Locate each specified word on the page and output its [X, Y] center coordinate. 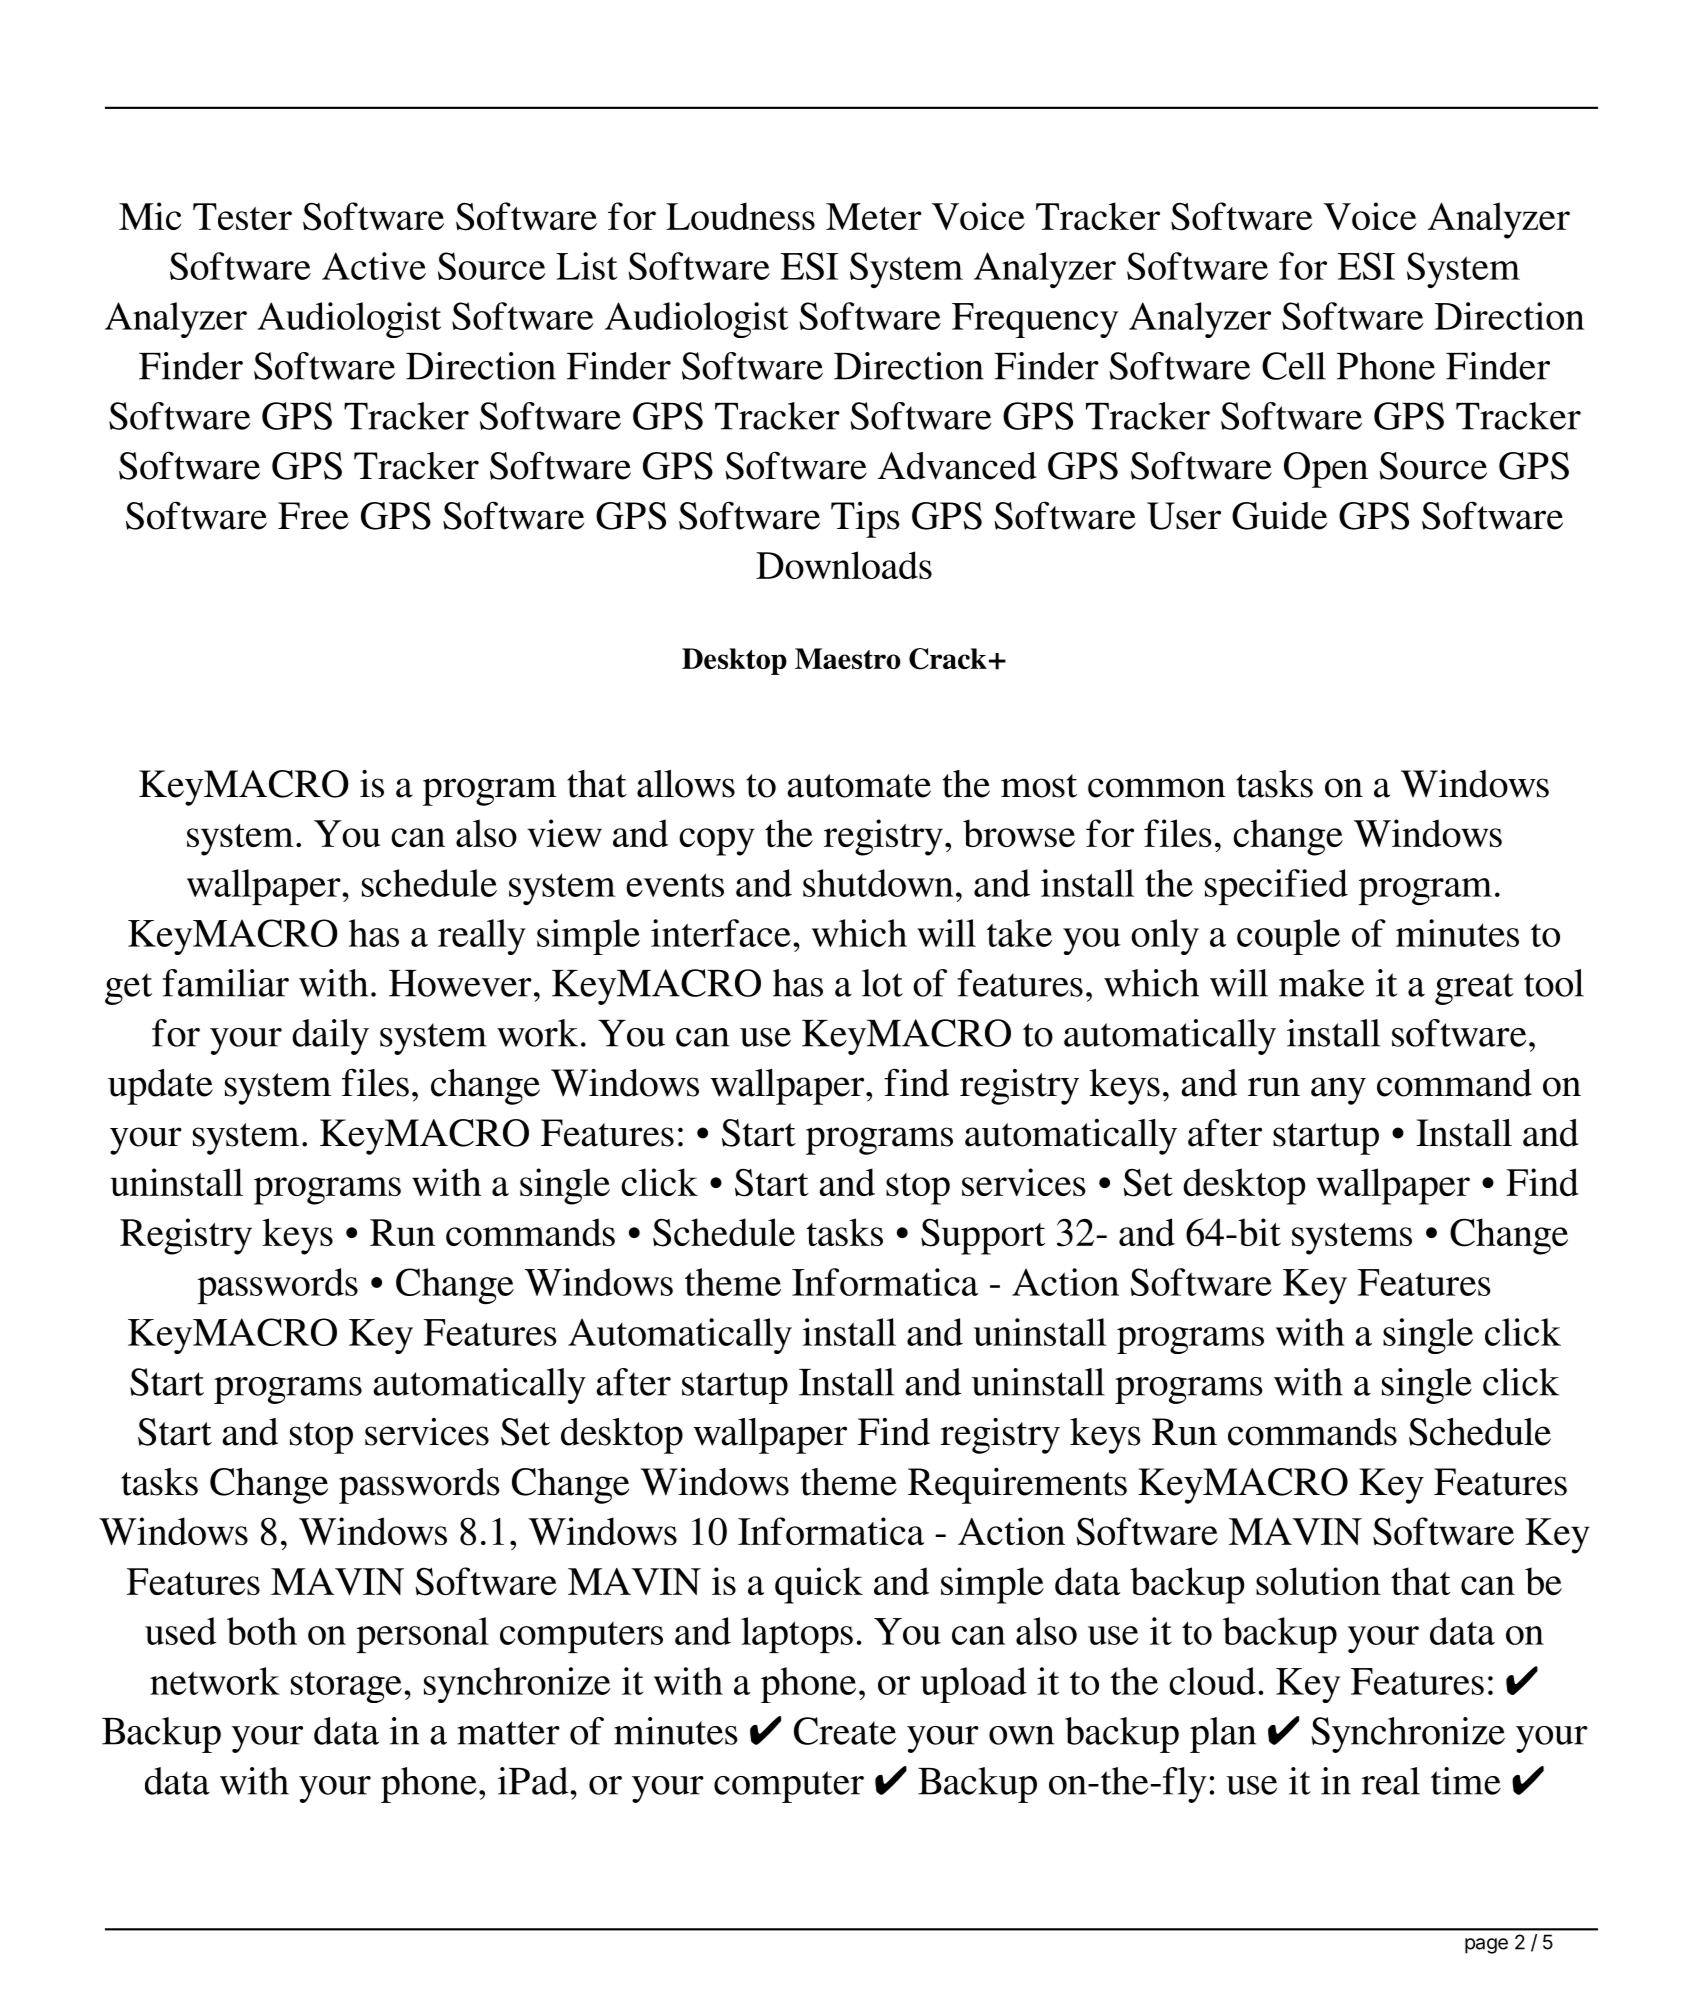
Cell [1294, 366]
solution [1318, 1581]
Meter [874, 216]
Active [374, 266]
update [160, 1087]
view [564, 833]
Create [845, 1731]
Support [983, 1236]
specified [1276, 887]
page [1486, 1946]
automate [859, 786]
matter [508, 1733]
